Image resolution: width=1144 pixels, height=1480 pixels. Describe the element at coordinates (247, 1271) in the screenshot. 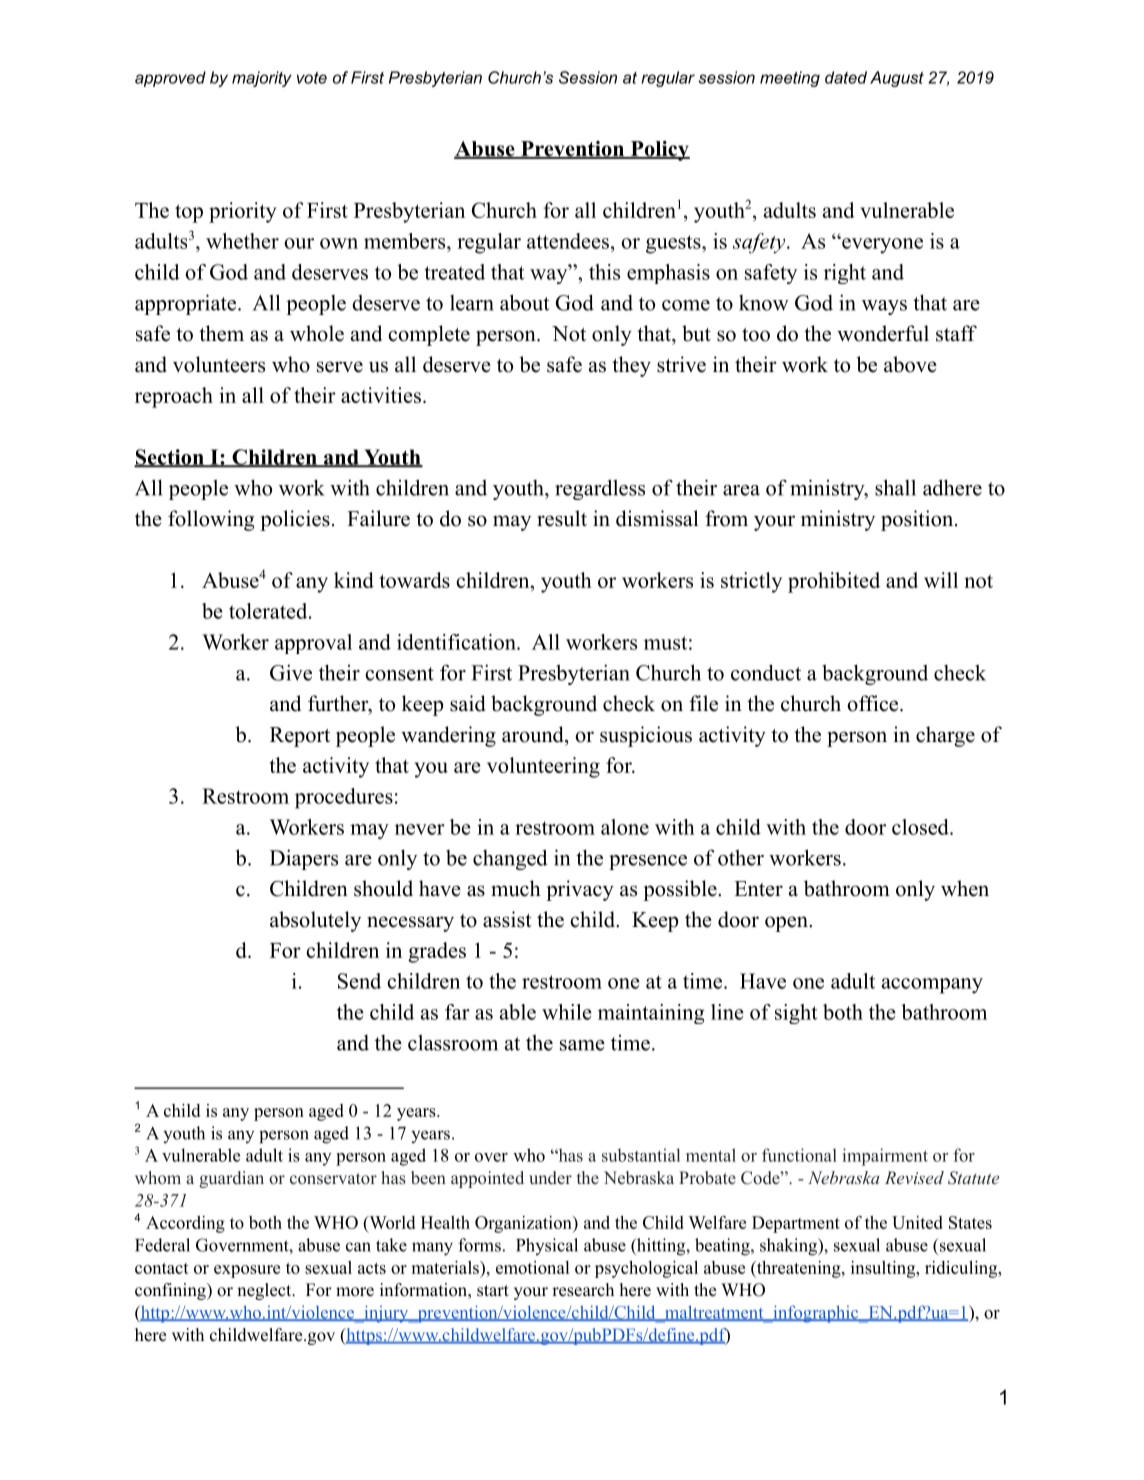

I see `exposure` at that location.
